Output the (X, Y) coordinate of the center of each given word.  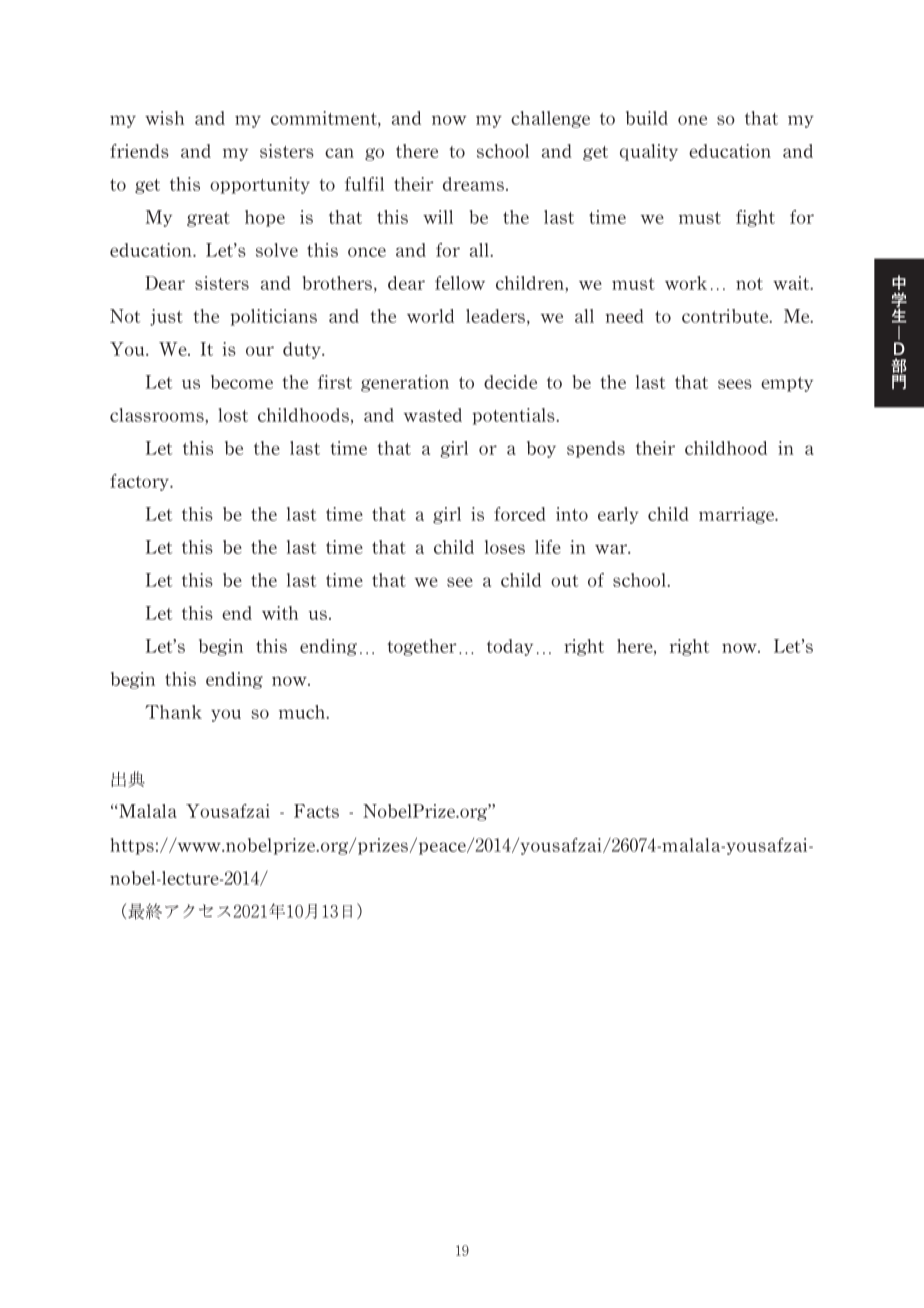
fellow (460, 283)
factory (141, 482)
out (565, 581)
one (692, 120)
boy (541, 449)
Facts (316, 811)
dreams (473, 184)
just (166, 317)
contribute (726, 316)
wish (164, 118)
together (422, 647)
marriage (738, 515)
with (280, 613)
